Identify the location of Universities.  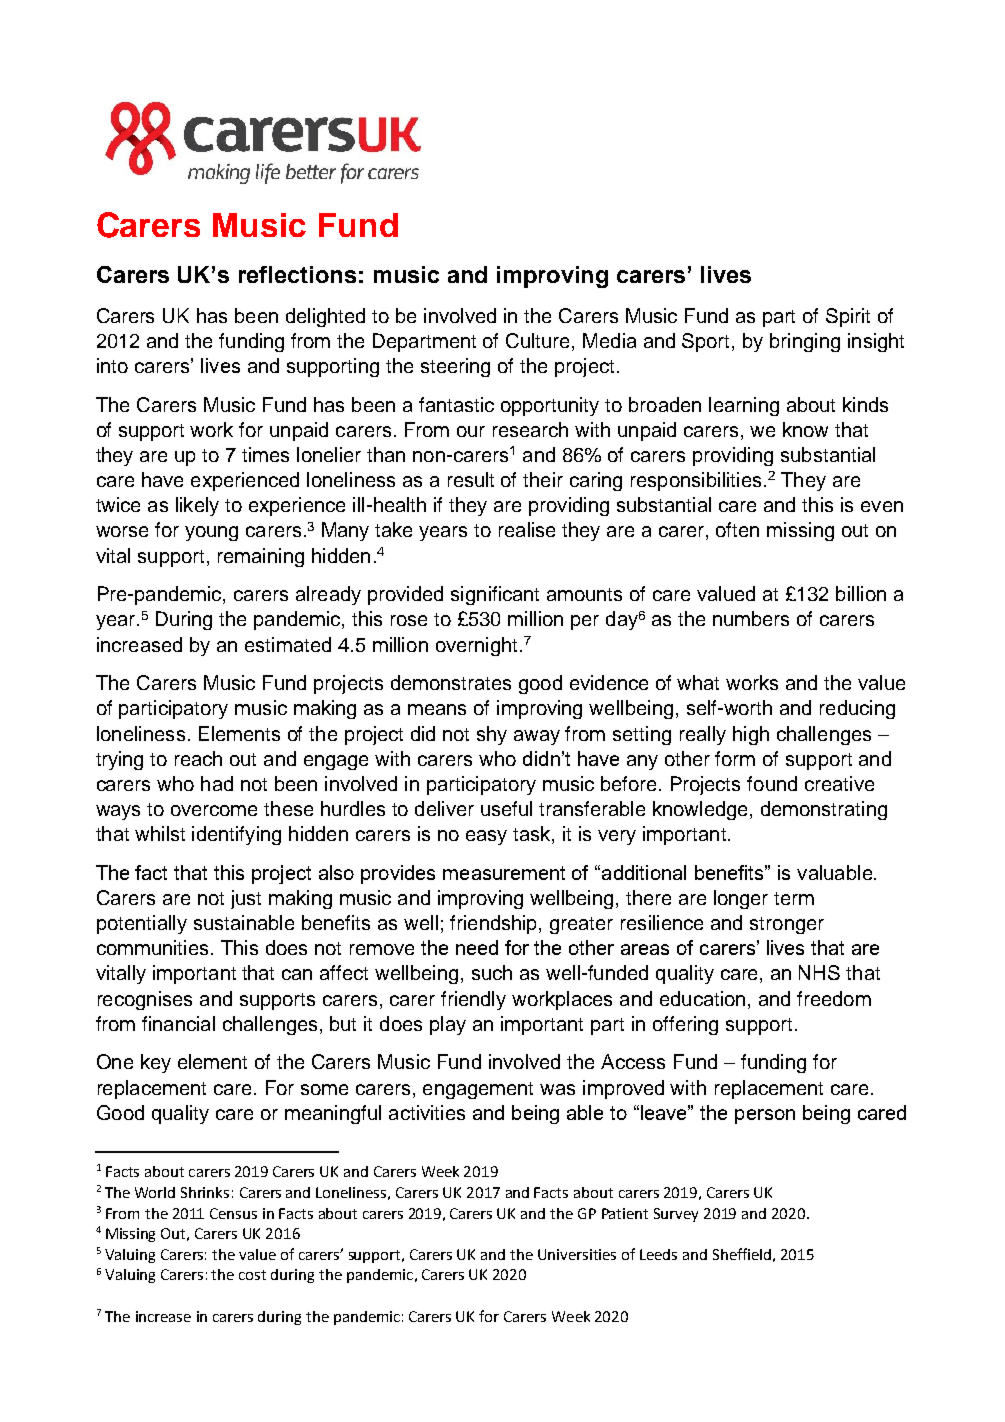
(577, 1254).
